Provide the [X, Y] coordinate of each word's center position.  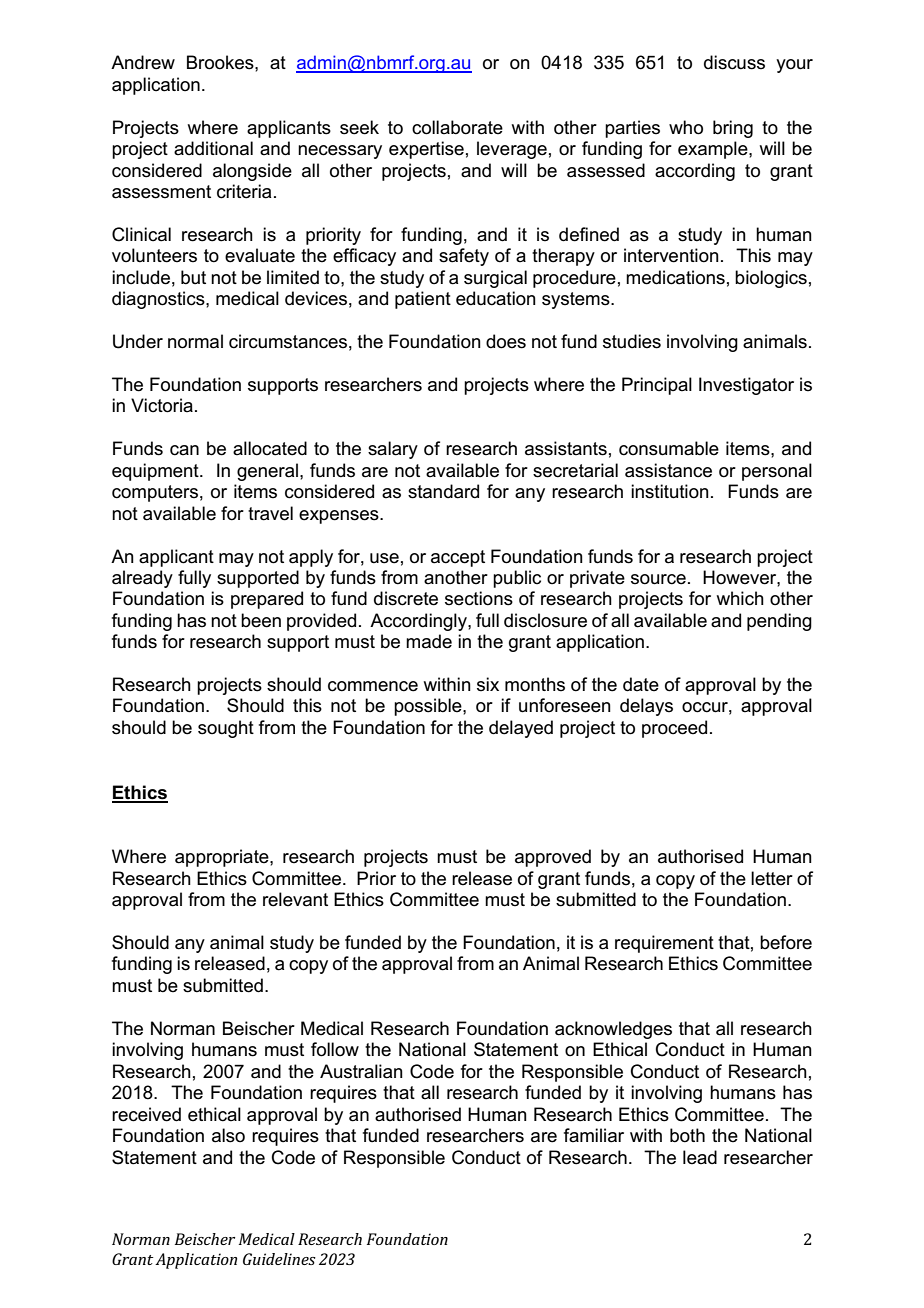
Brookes [221, 62]
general [267, 472]
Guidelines [279, 1259]
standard [443, 491]
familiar [594, 1135]
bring [733, 129]
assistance [668, 470]
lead [700, 1157]
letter [772, 878]
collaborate [457, 127]
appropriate [223, 858]
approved [553, 858]
